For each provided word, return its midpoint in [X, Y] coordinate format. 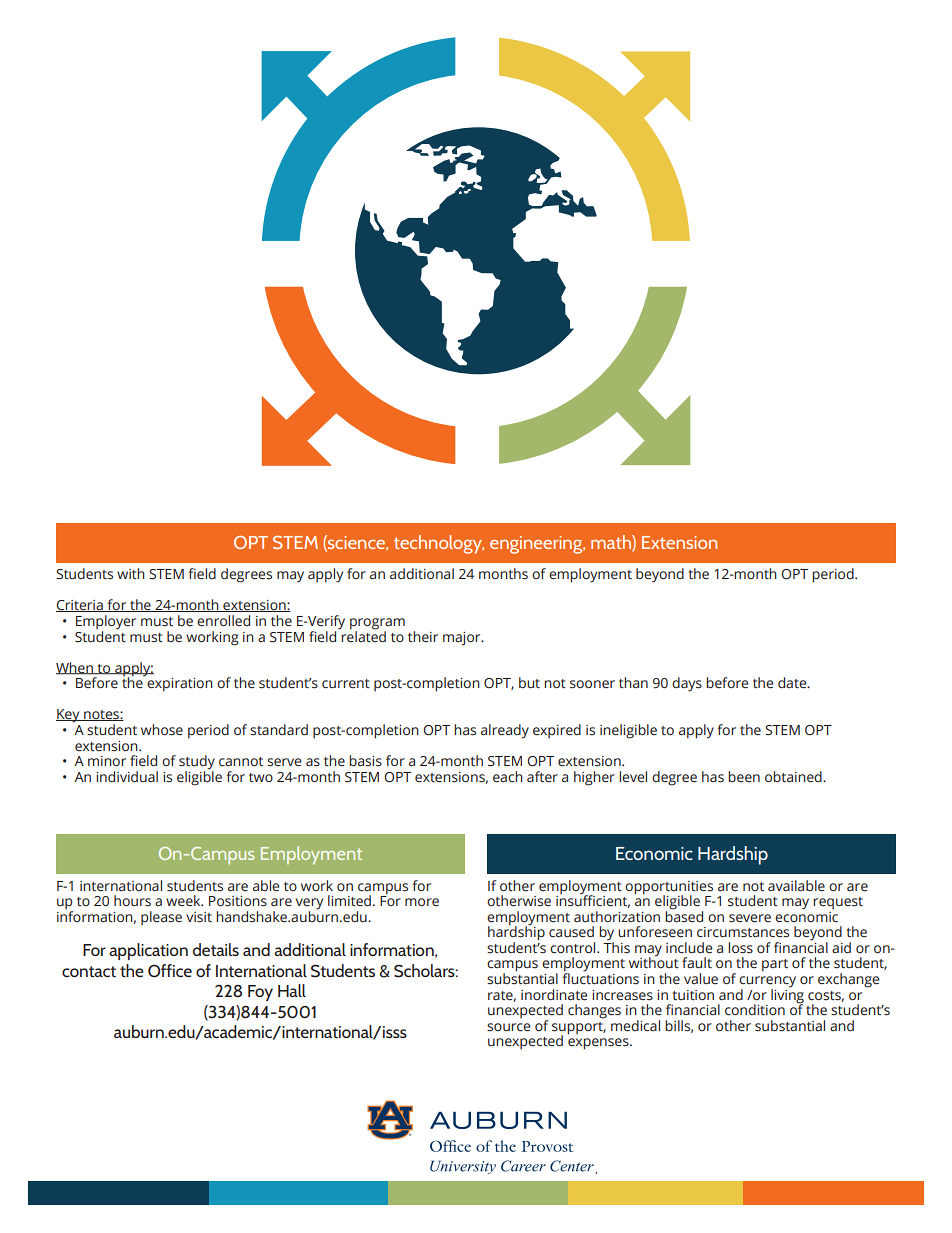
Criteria [80, 606]
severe [750, 918]
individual [127, 777]
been [744, 777]
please [161, 918]
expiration [179, 683]
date [793, 683]
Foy [260, 993]
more [422, 902]
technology [439, 544]
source [508, 1027]
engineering [537, 545]
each [508, 777]
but [529, 683]
